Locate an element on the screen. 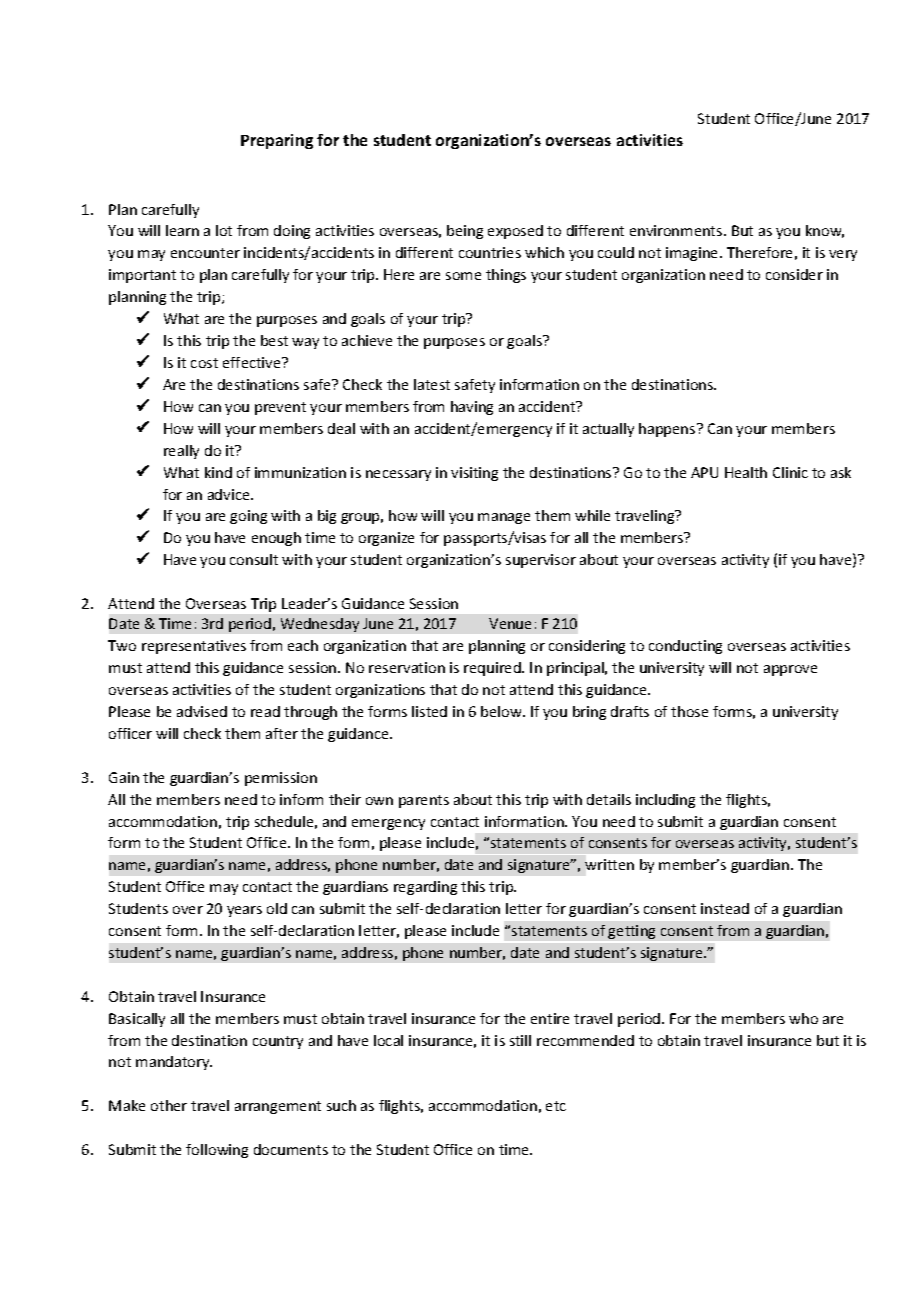  visiting is located at coordinates (474, 474).
